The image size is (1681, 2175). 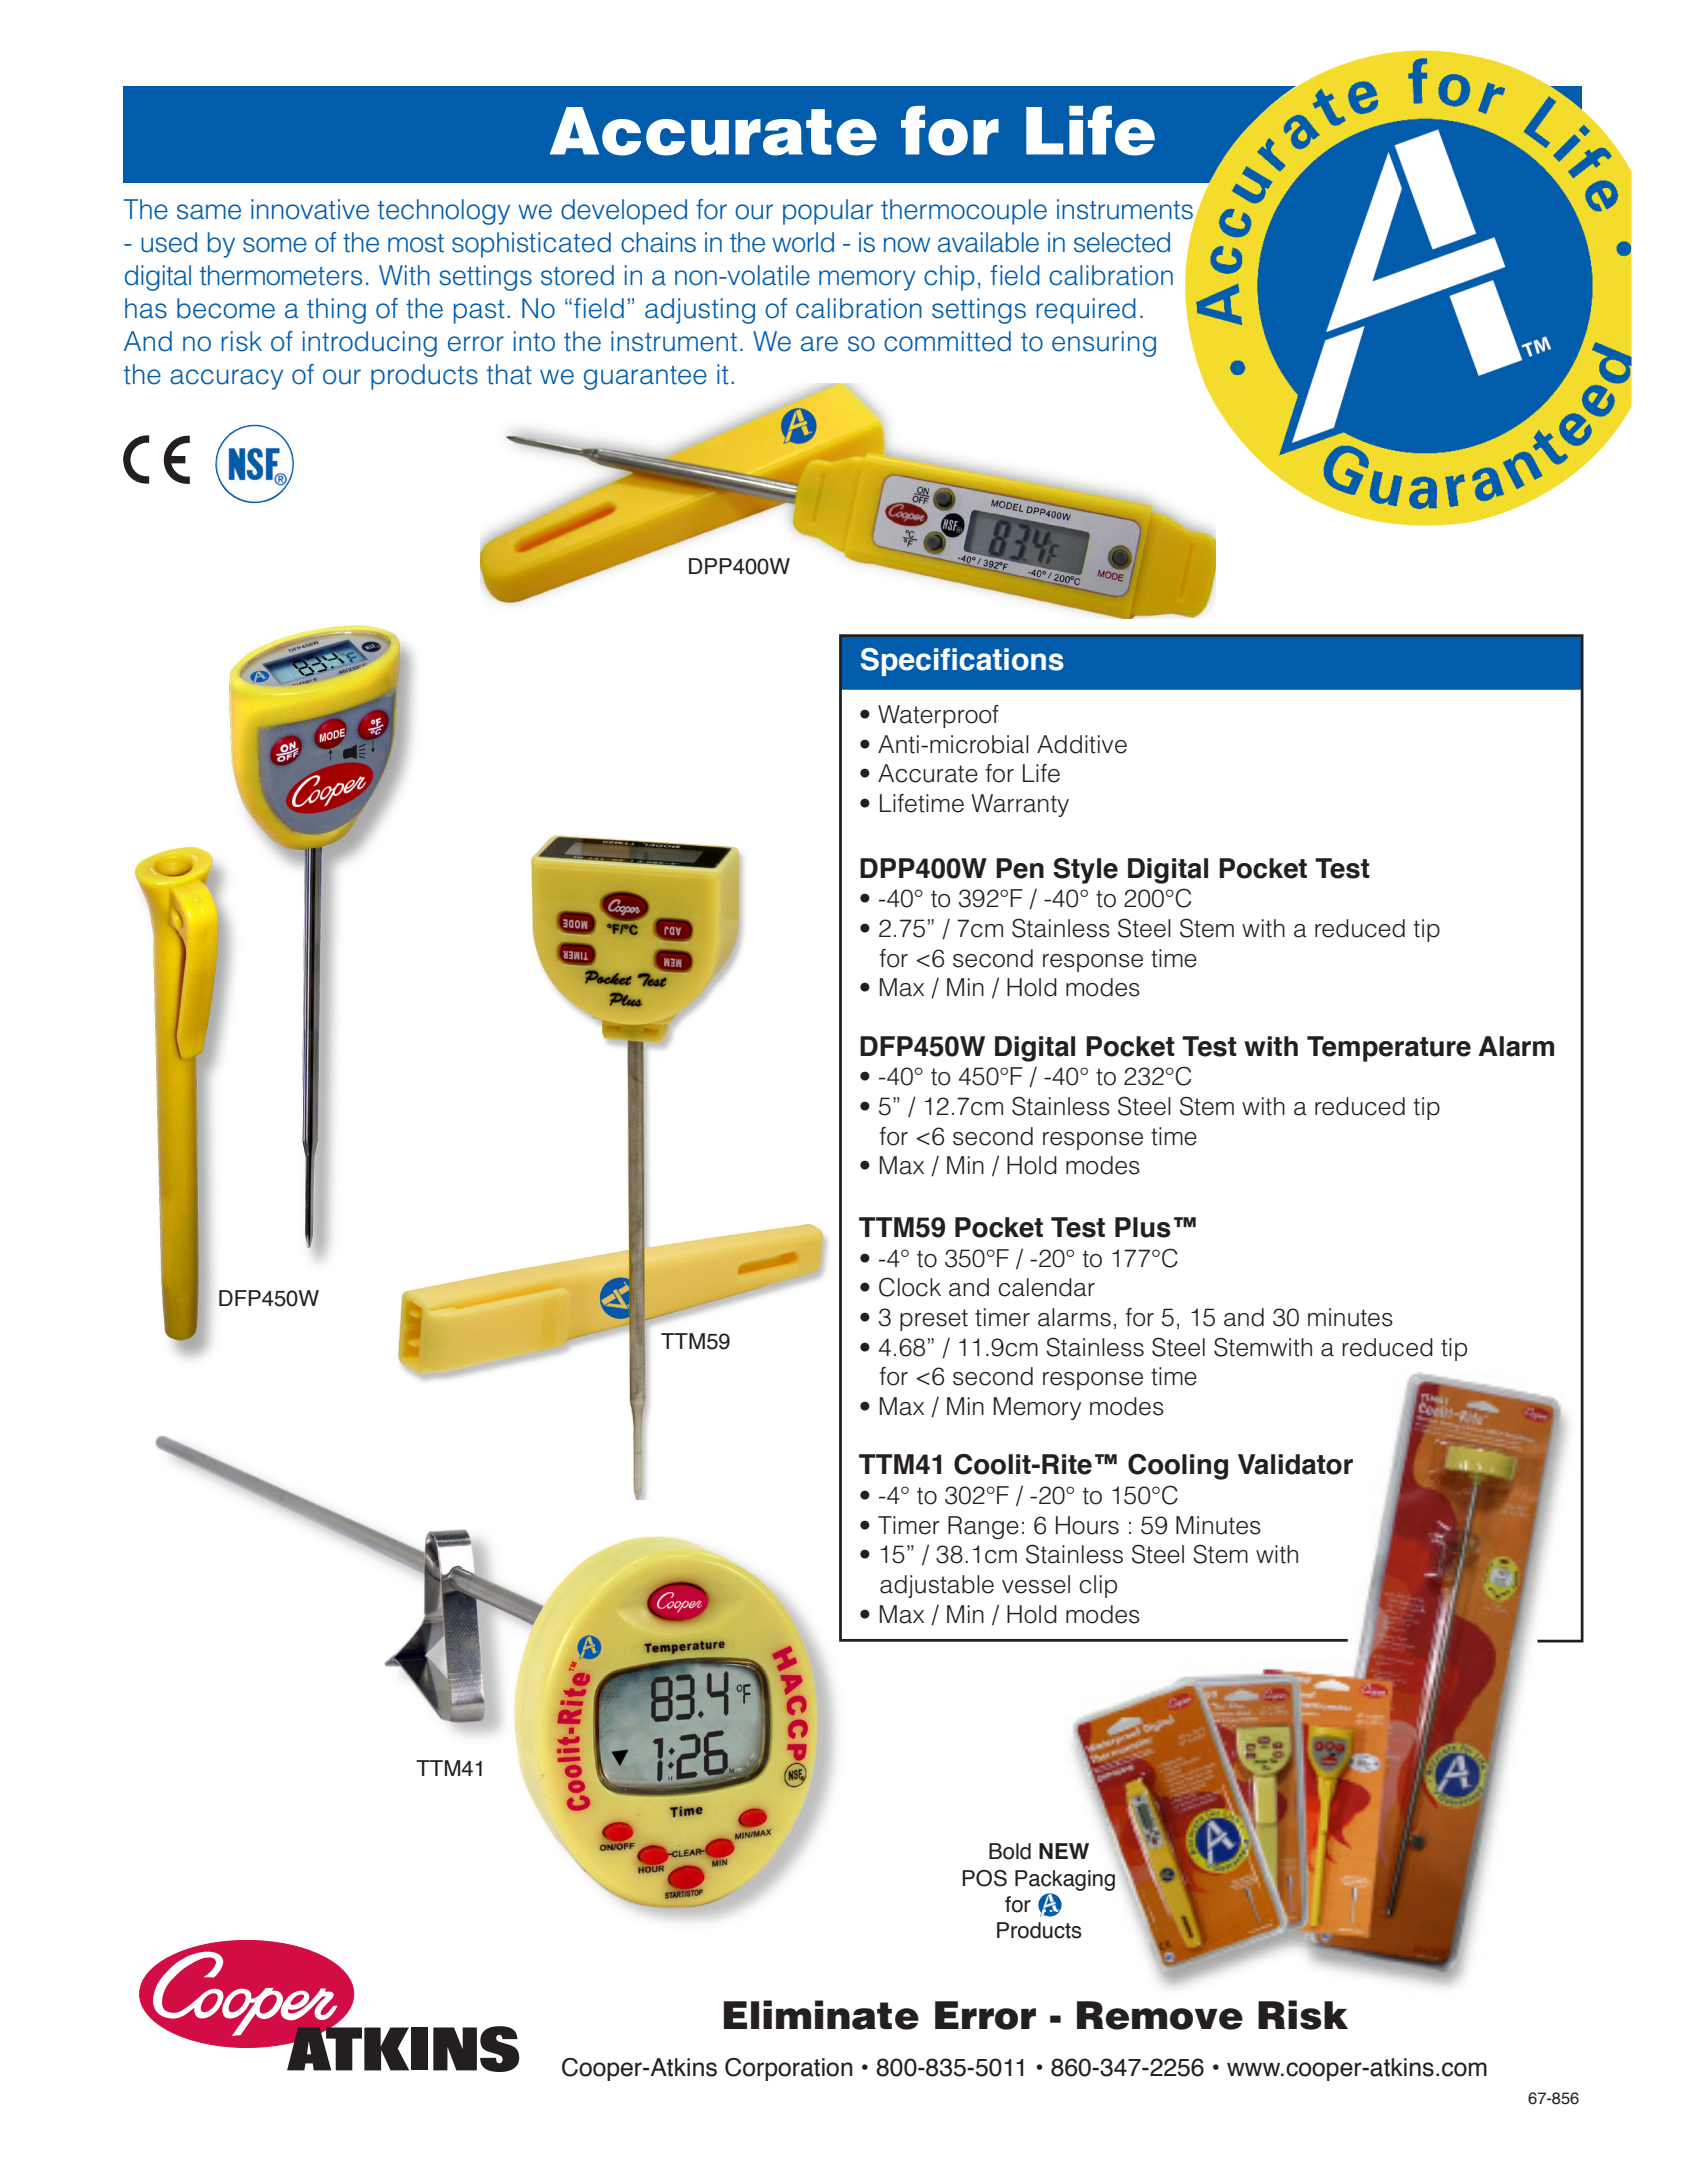 What do you see at coordinates (1122, 242) in the image?
I see `selected` at bounding box center [1122, 242].
